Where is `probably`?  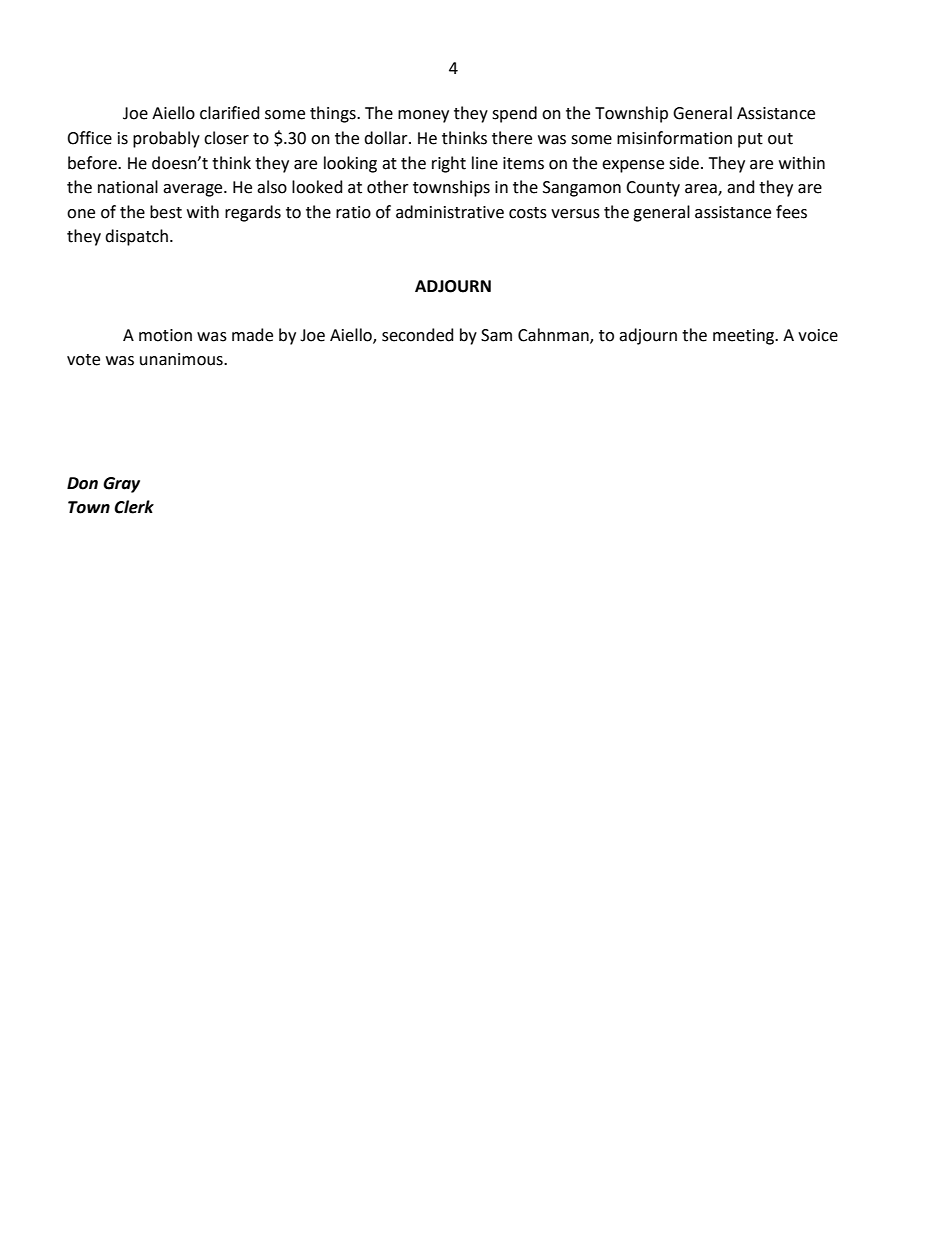
probably is located at coordinates (166, 139).
